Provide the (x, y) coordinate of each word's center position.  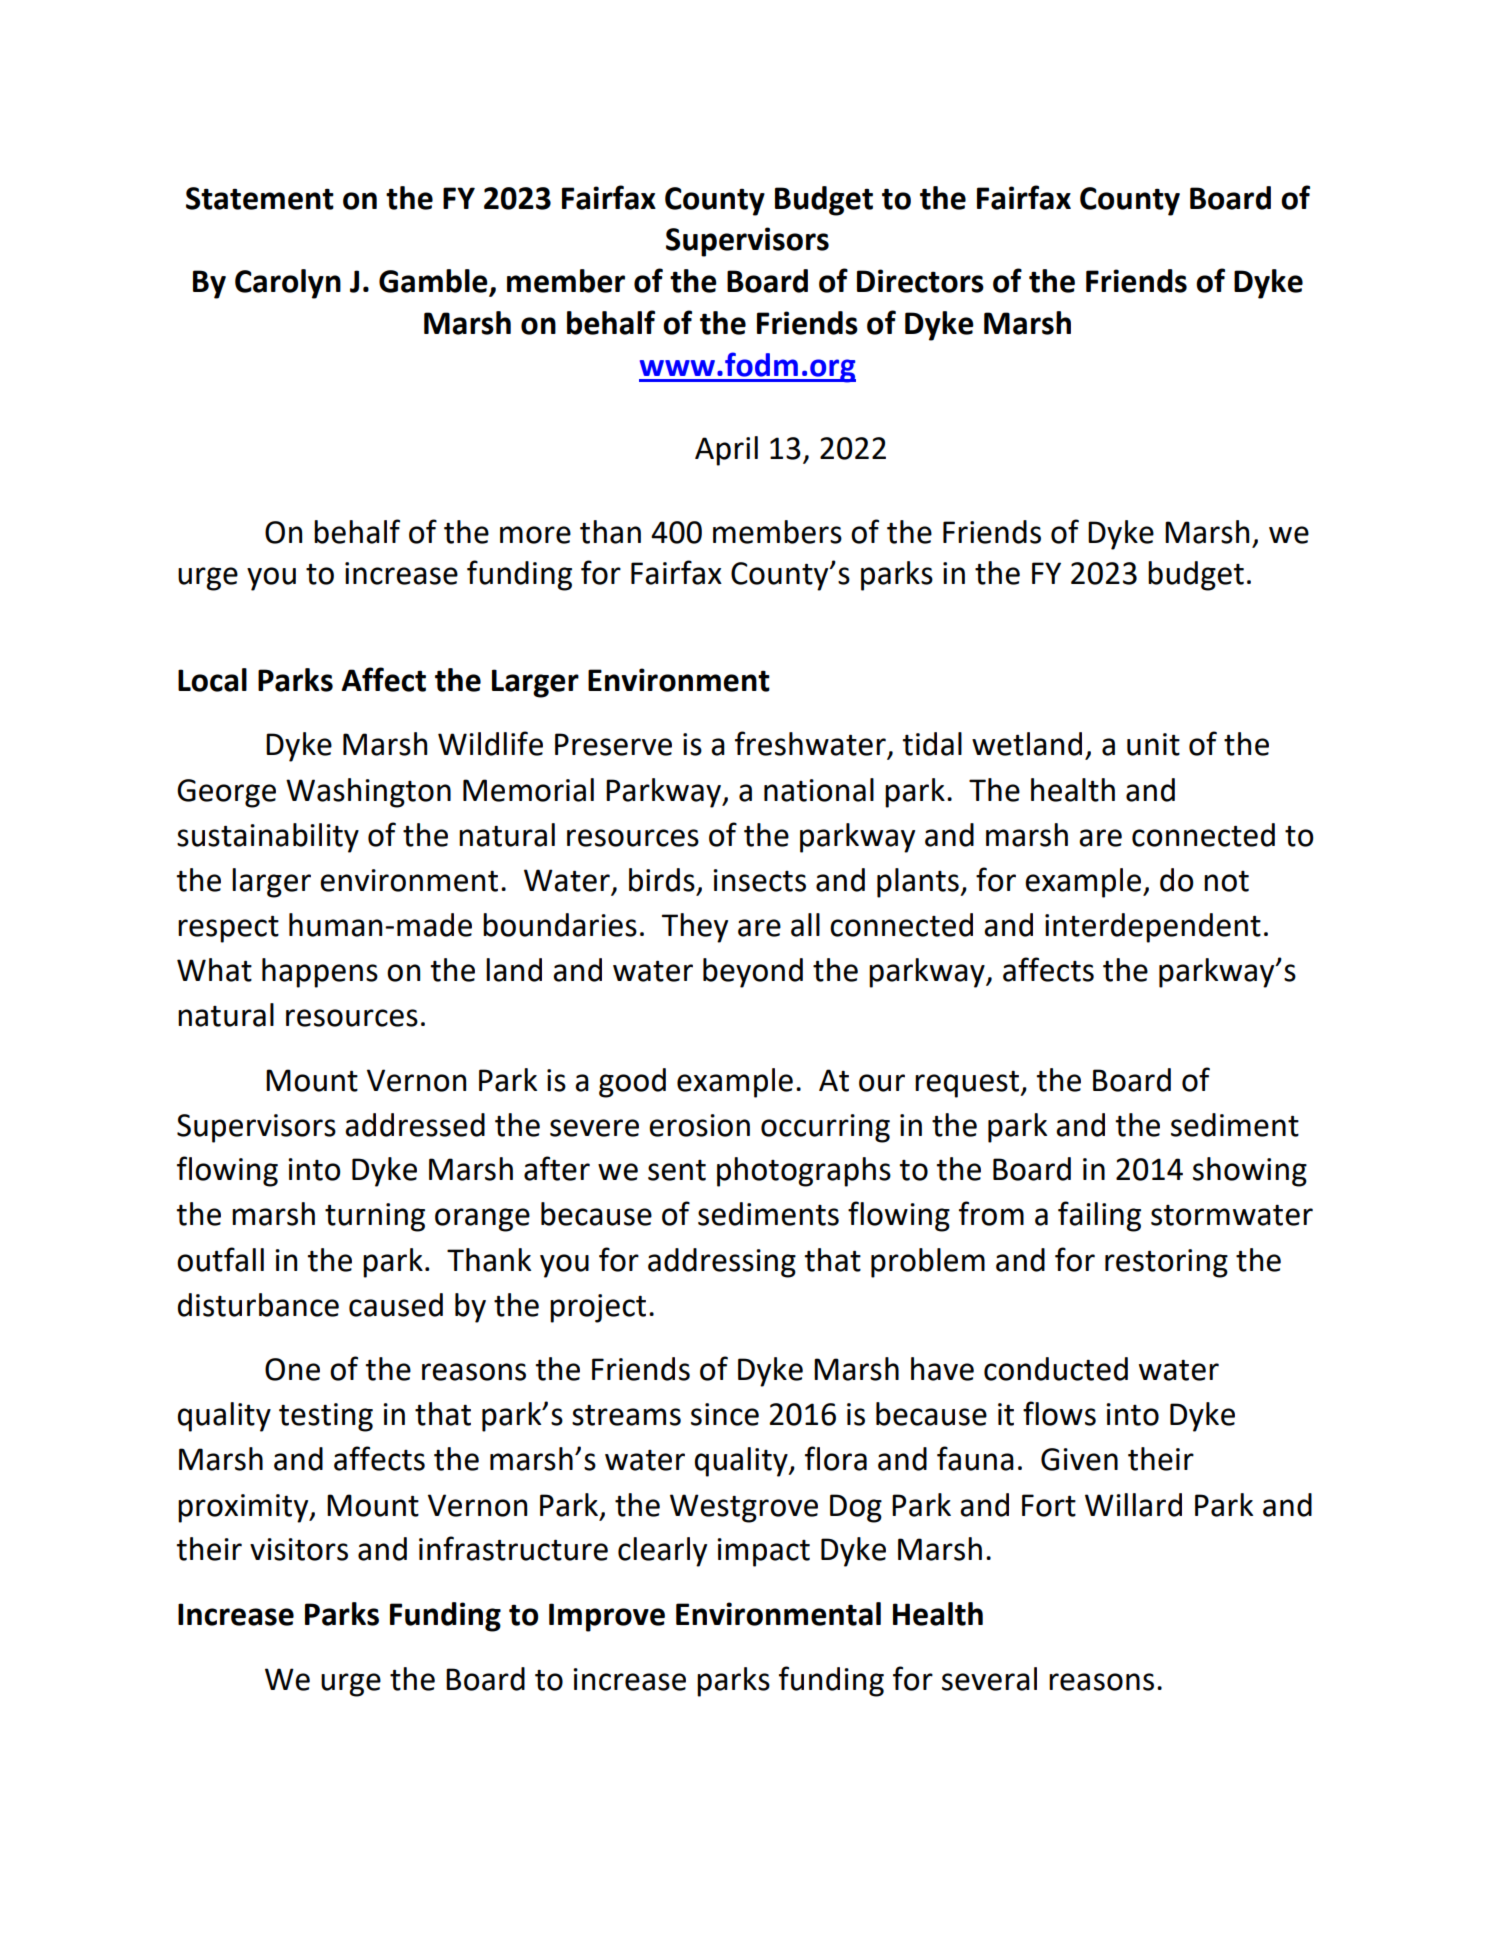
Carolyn (288, 284)
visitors (299, 1549)
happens (320, 973)
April (726, 451)
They (695, 928)
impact (763, 1552)
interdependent (1153, 928)
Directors (920, 281)
